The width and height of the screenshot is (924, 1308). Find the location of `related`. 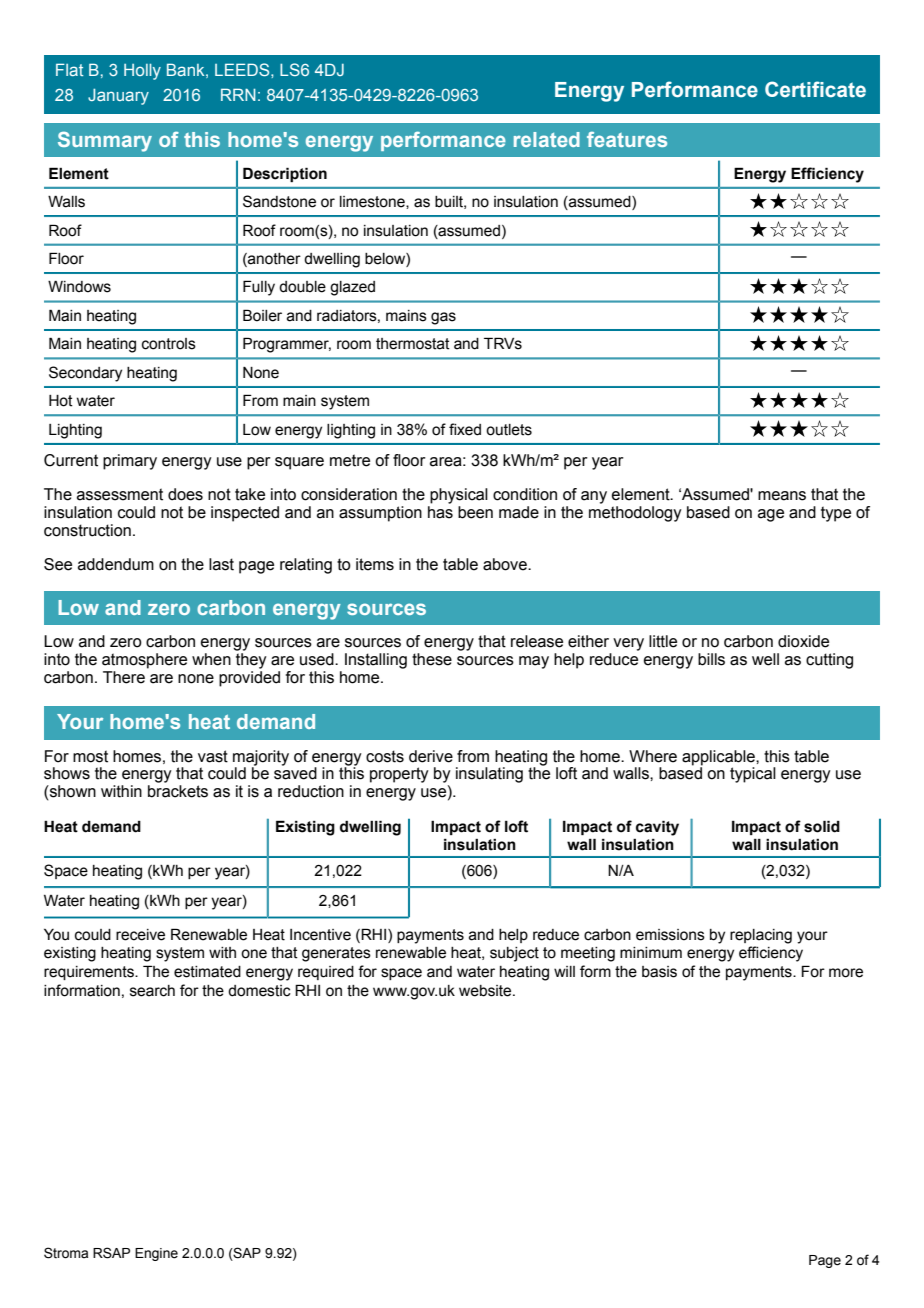

related is located at coordinates (547, 139).
